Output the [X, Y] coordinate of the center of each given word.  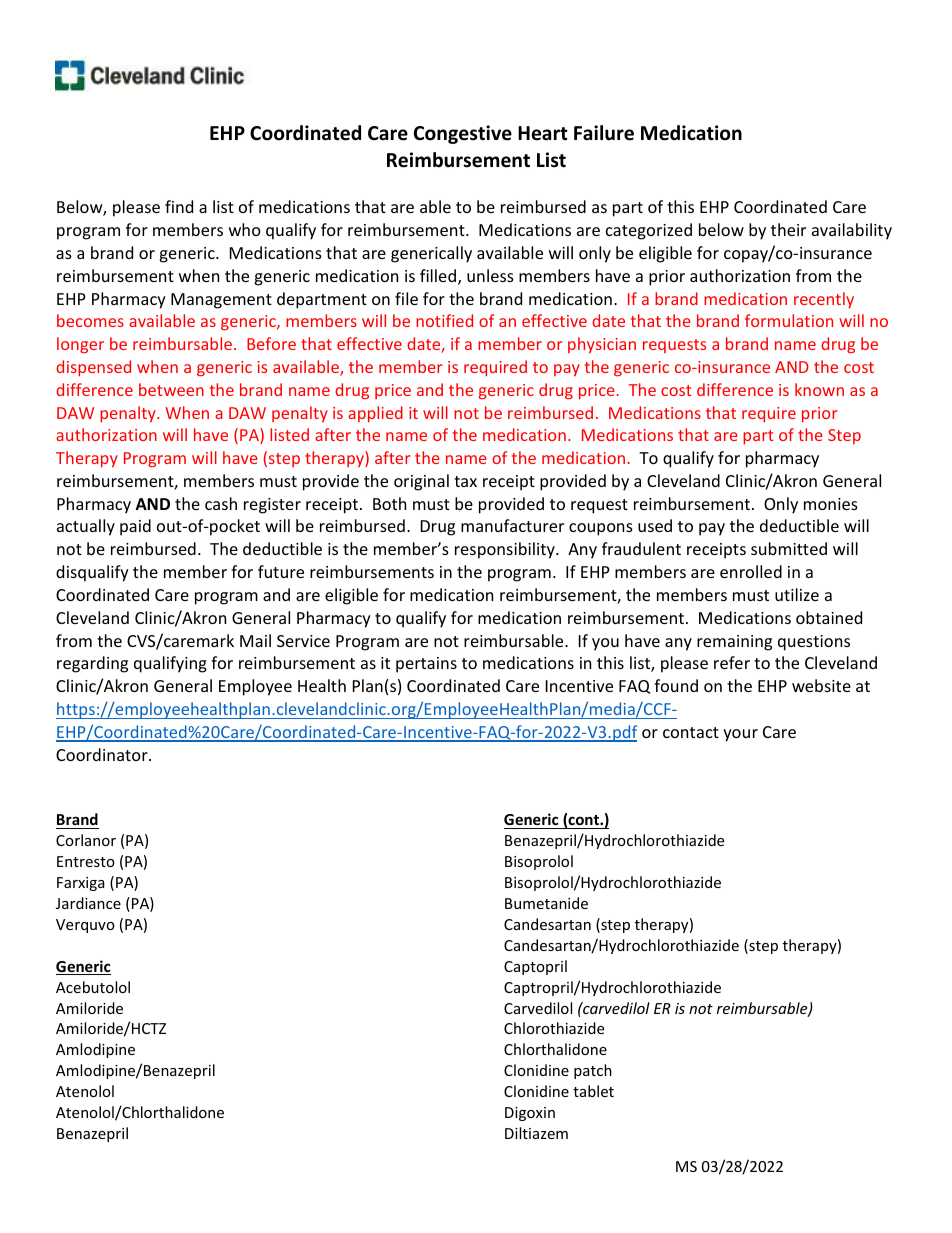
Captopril [535, 967]
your [740, 735]
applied [375, 414]
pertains [426, 665]
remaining [734, 643]
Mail [255, 640]
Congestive [463, 134]
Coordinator [103, 754]
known [819, 389]
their [788, 229]
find [179, 206]
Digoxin [530, 1114]
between [171, 389]
